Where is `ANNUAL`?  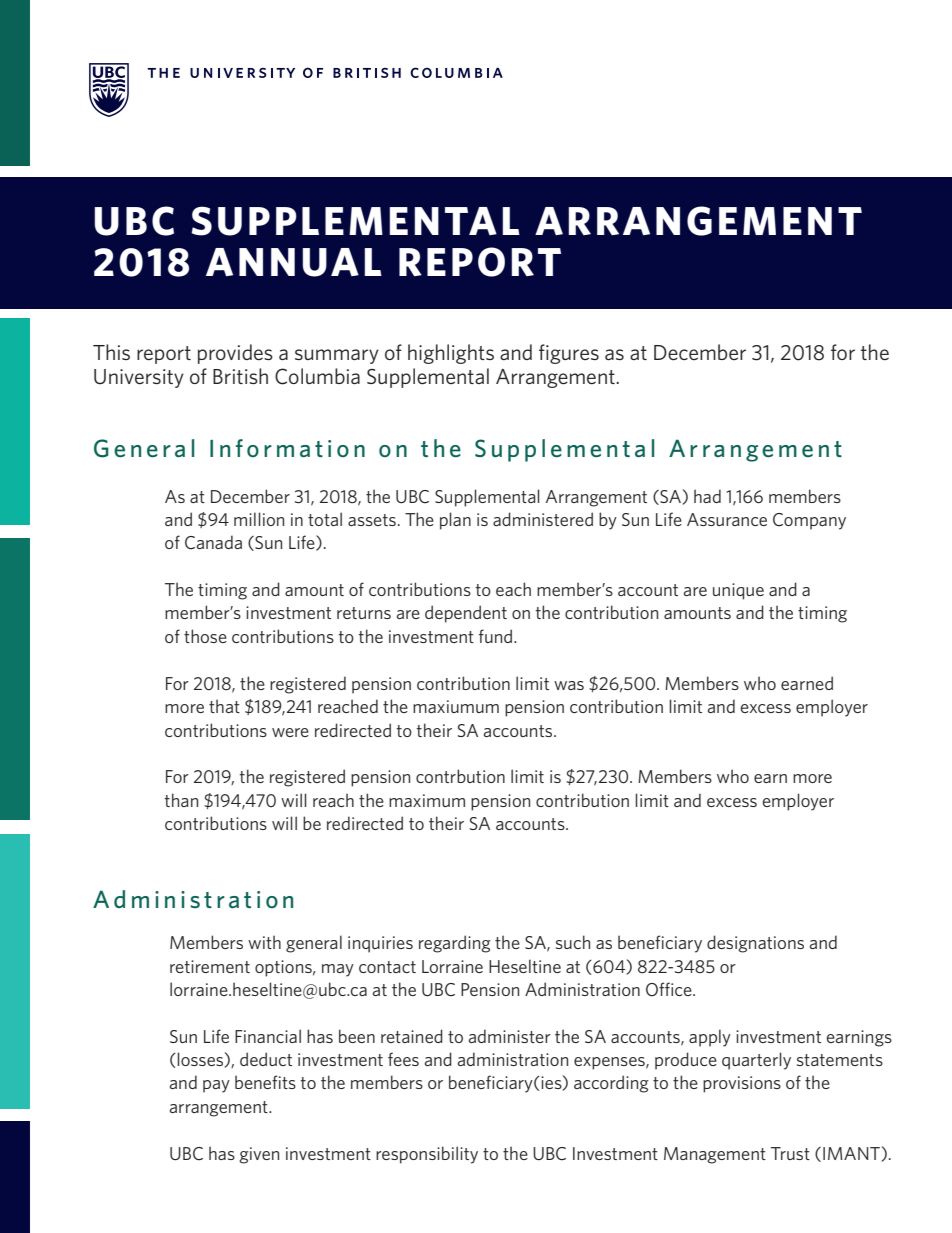 ANNUAL is located at coordinates (294, 262).
